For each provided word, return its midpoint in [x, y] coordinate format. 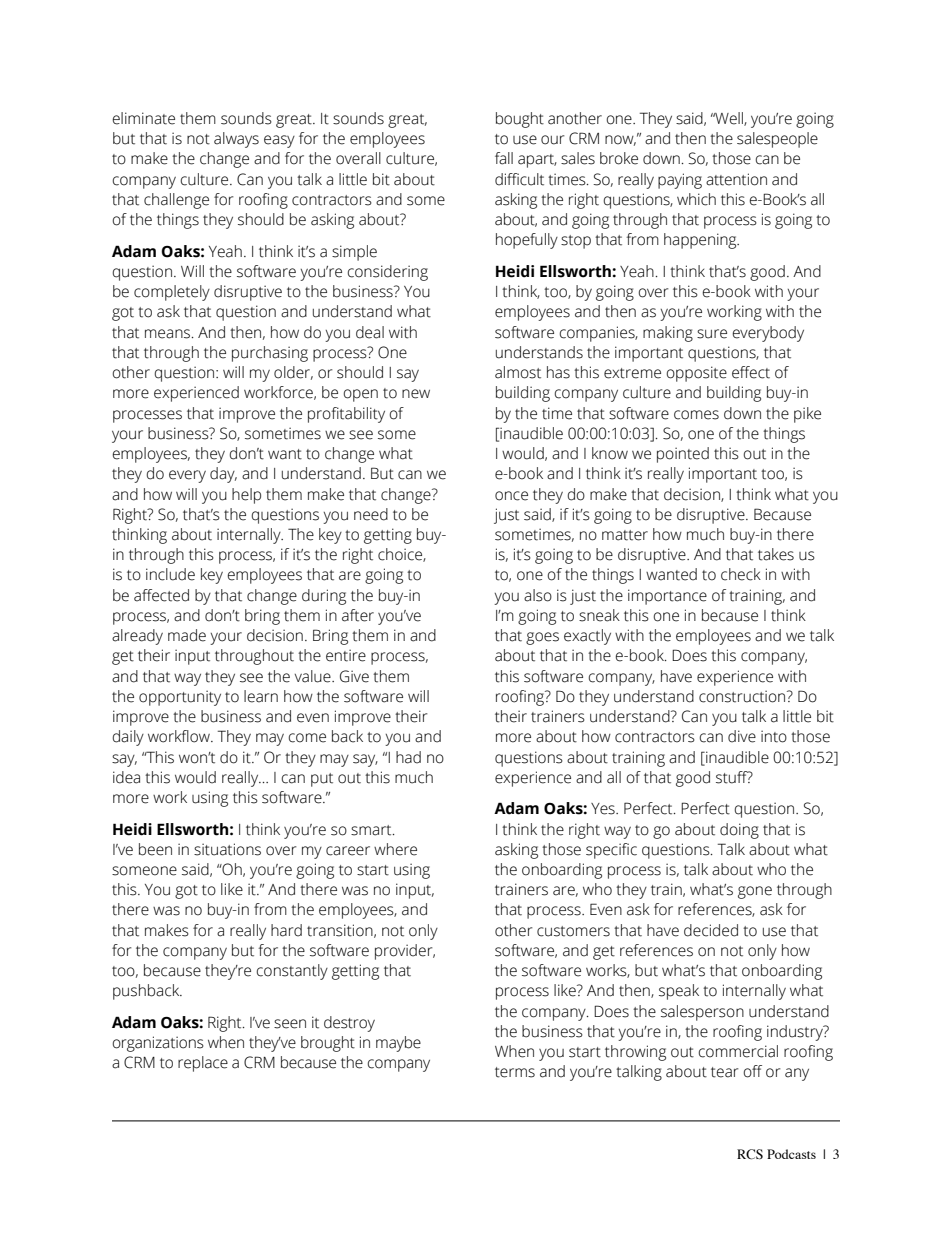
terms [515, 1072]
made [187, 635]
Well [729, 119]
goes [542, 638]
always [236, 140]
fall [504, 158]
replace [203, 1064]
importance [667, 597]
